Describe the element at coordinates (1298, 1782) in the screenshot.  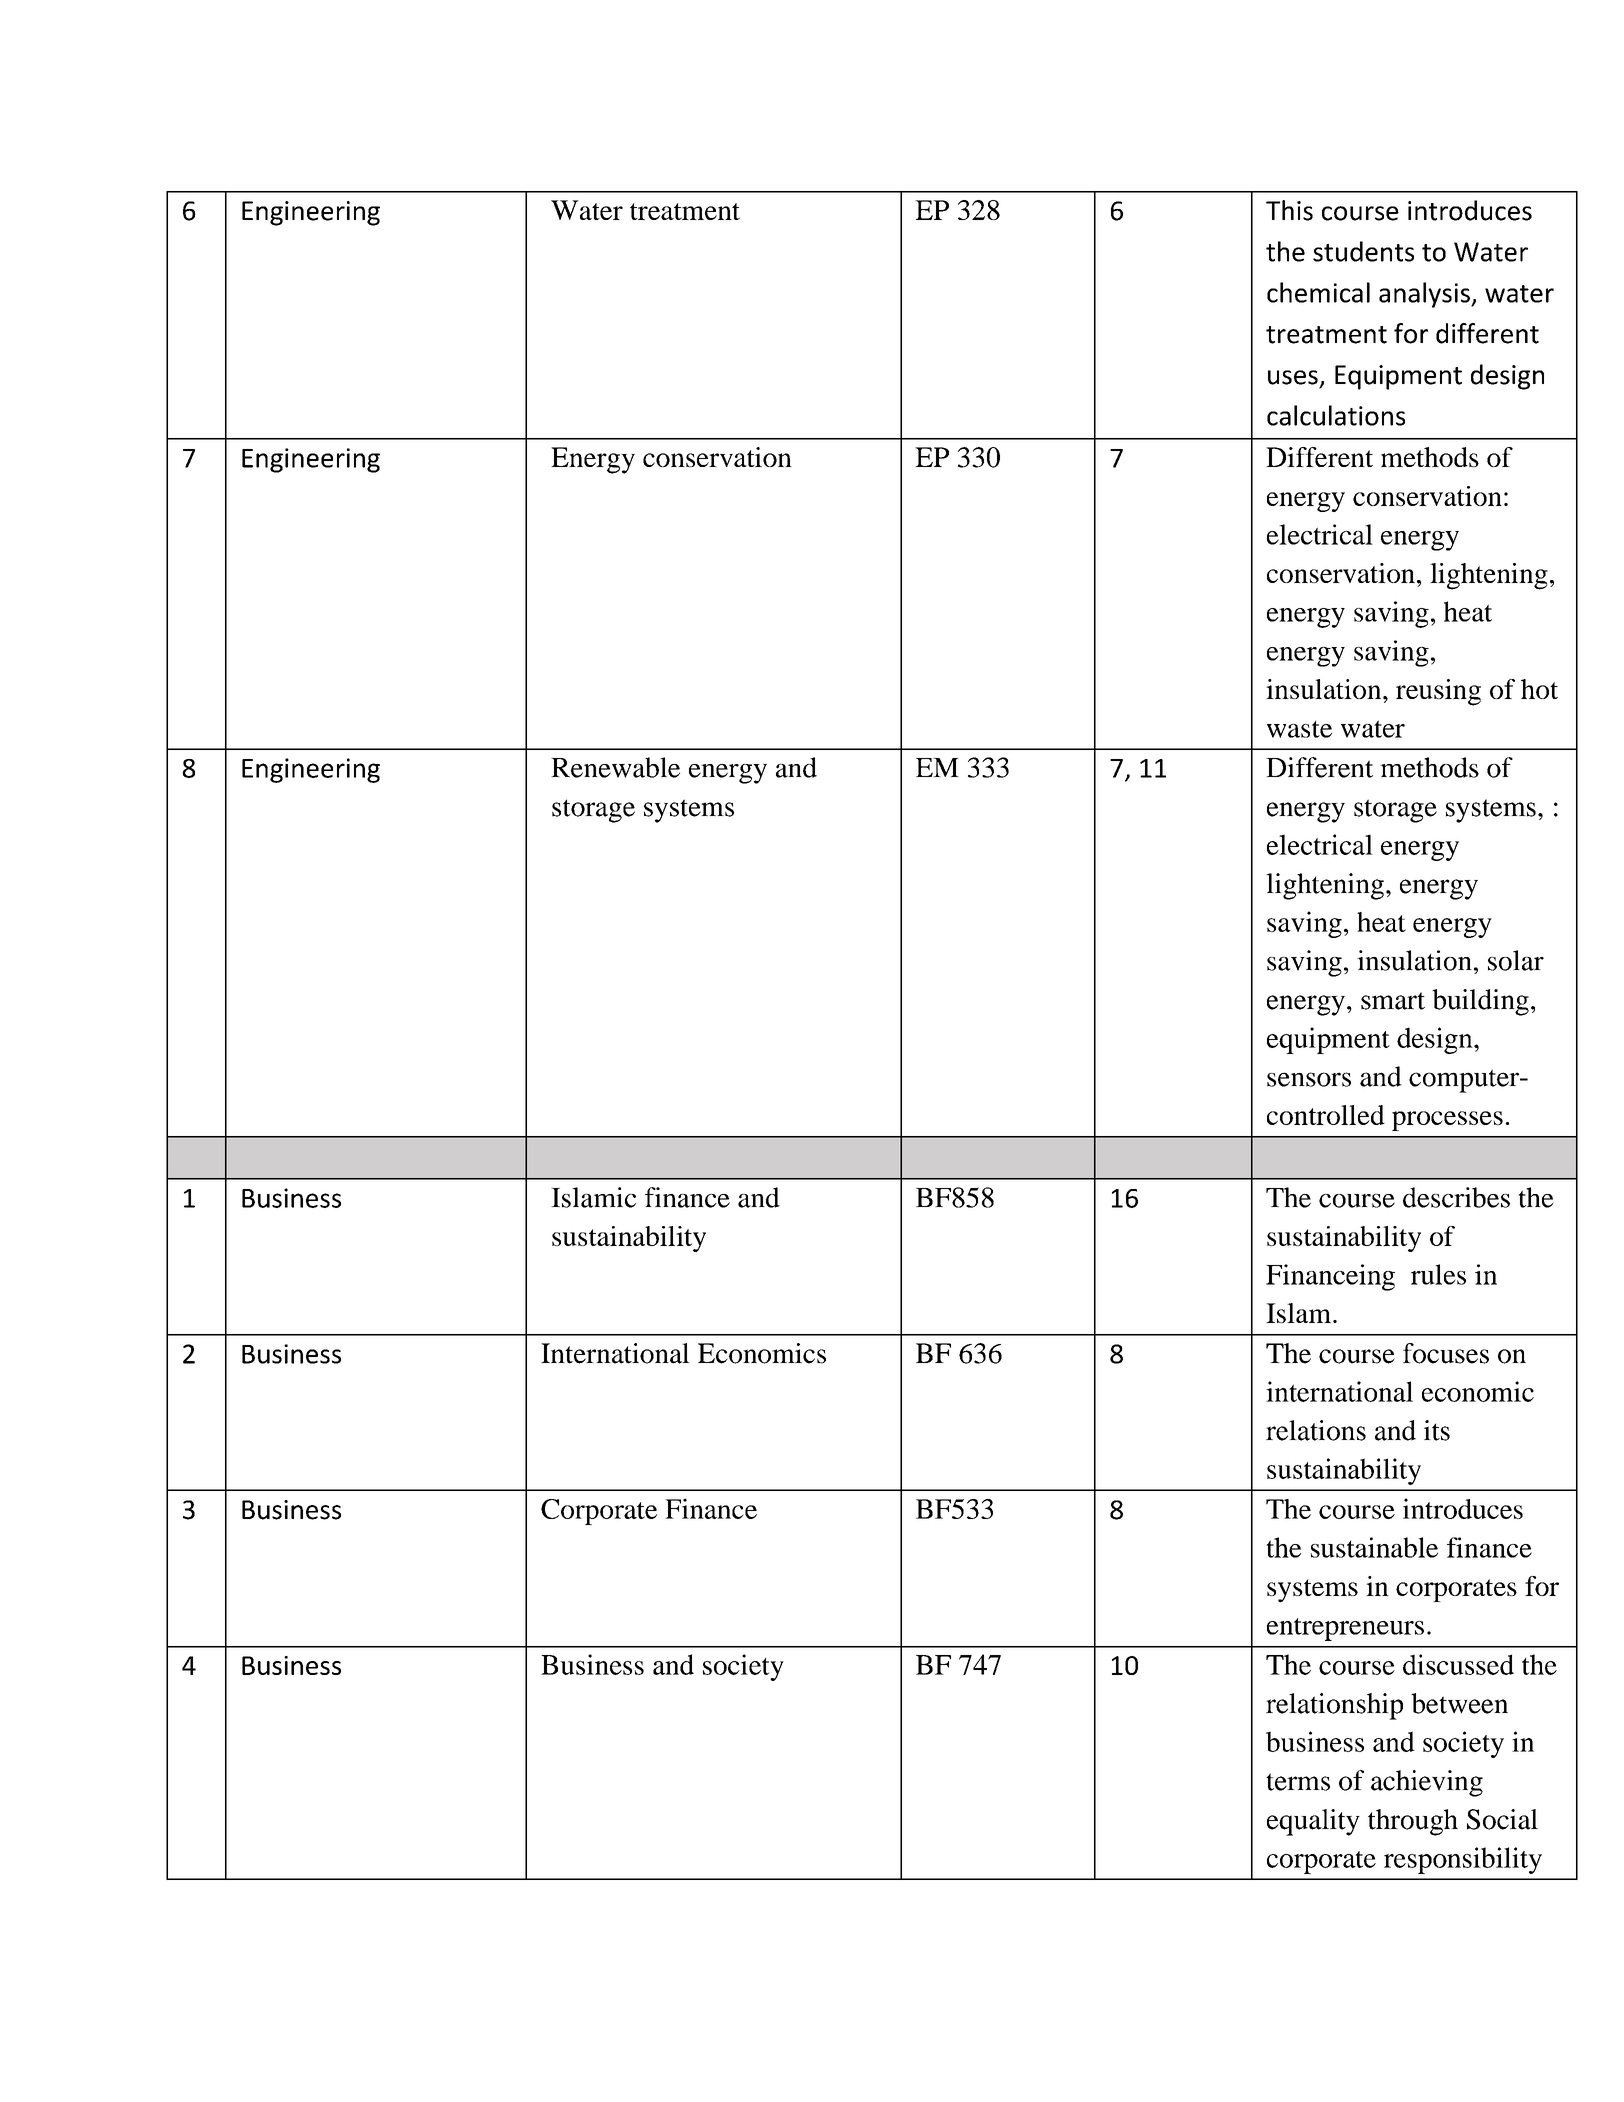
I see `terms` at that location.
